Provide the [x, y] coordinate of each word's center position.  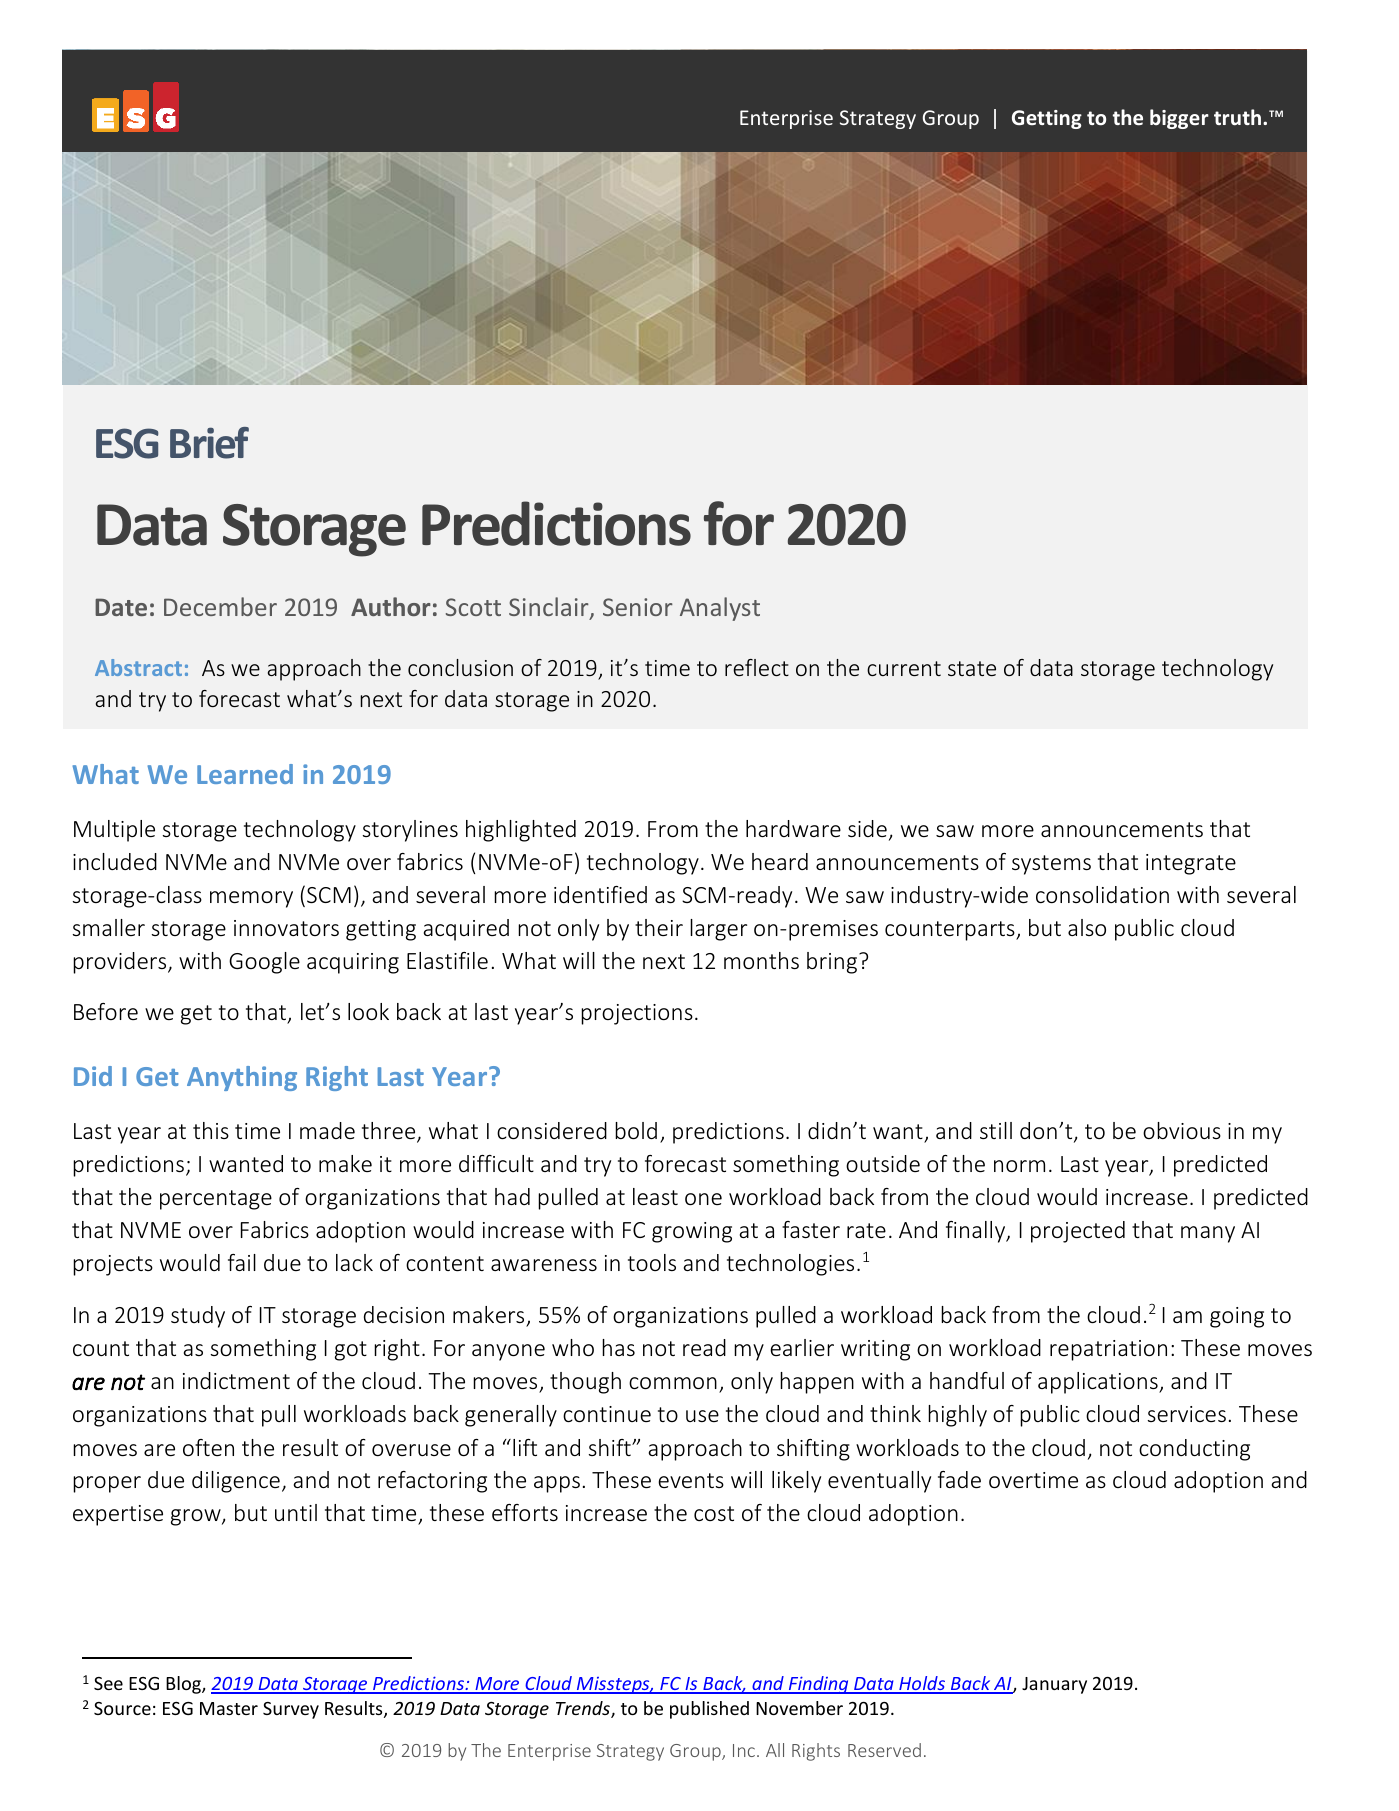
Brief [209, 443]
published [709, 1710]
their [659, 927]
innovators [286, 928]
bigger [1179, 119]
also [1087, 927]
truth [1237, 117]
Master [229, 1708]
